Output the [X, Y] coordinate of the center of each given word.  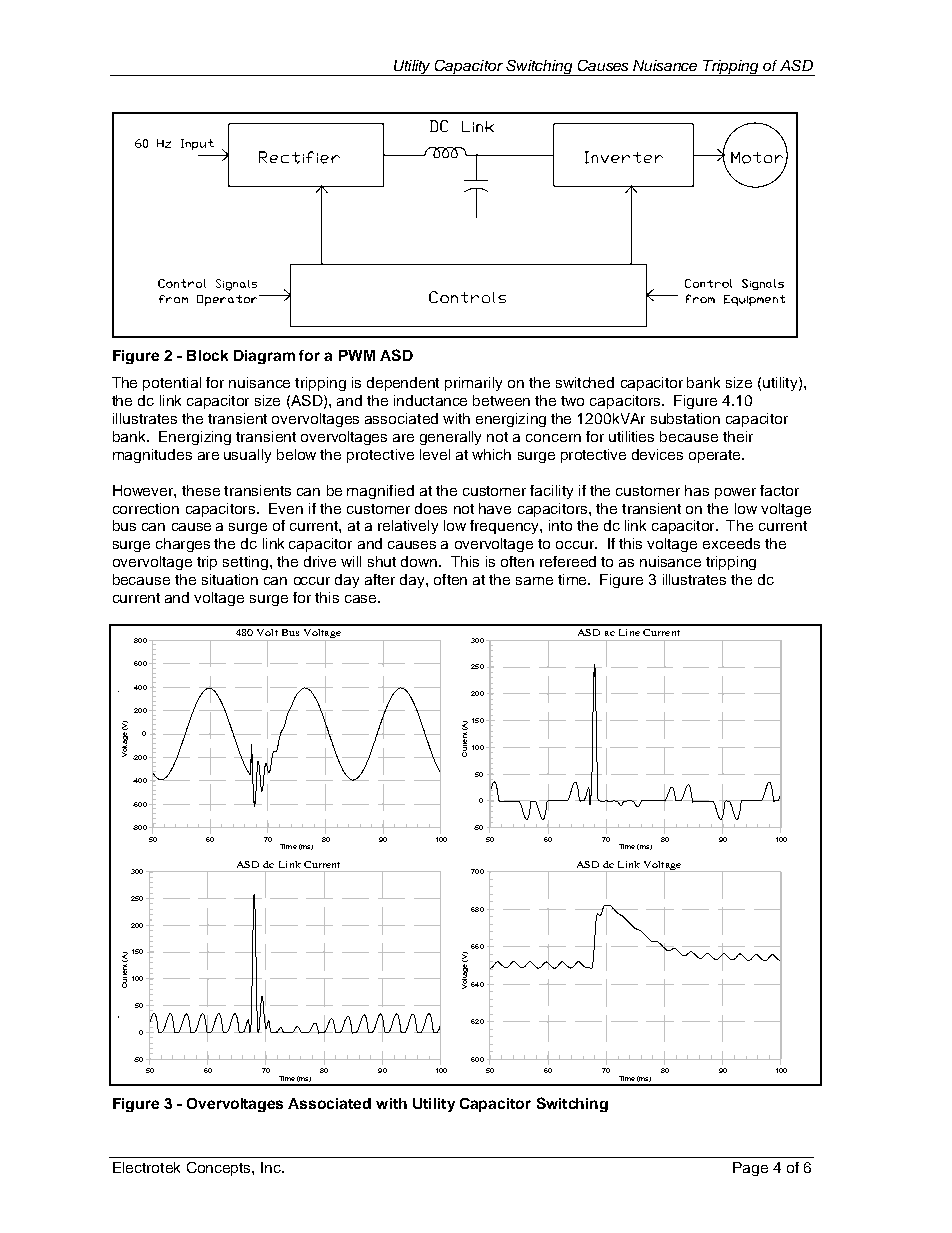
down [419, 561]
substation [685, 418]
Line [629, 632]
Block [207, 355]
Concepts [220, 1169]
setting [245, 563]
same [534, 581]
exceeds [731, 543]
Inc [272, 1167]
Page [750, 1169]
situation [230, 579]
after [380, 579]
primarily [473, 384]
